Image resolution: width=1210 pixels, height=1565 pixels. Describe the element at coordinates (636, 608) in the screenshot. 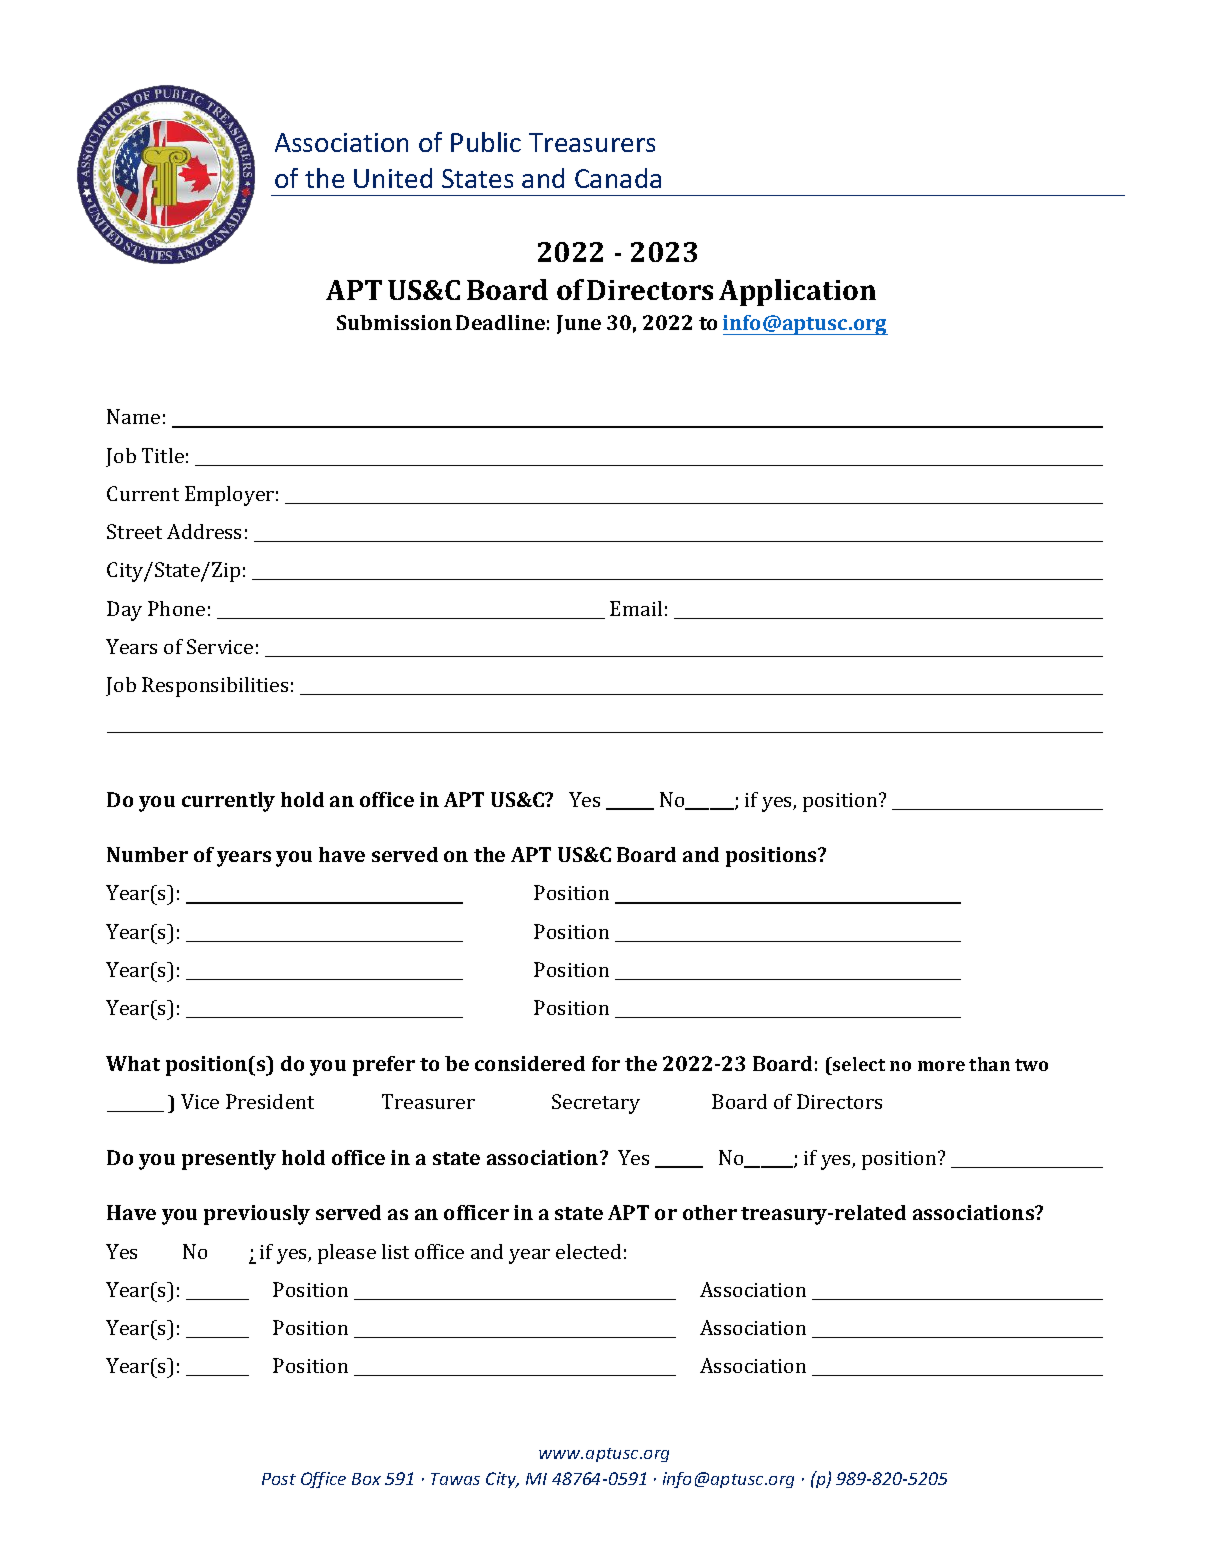

I see `Email` at that location.
